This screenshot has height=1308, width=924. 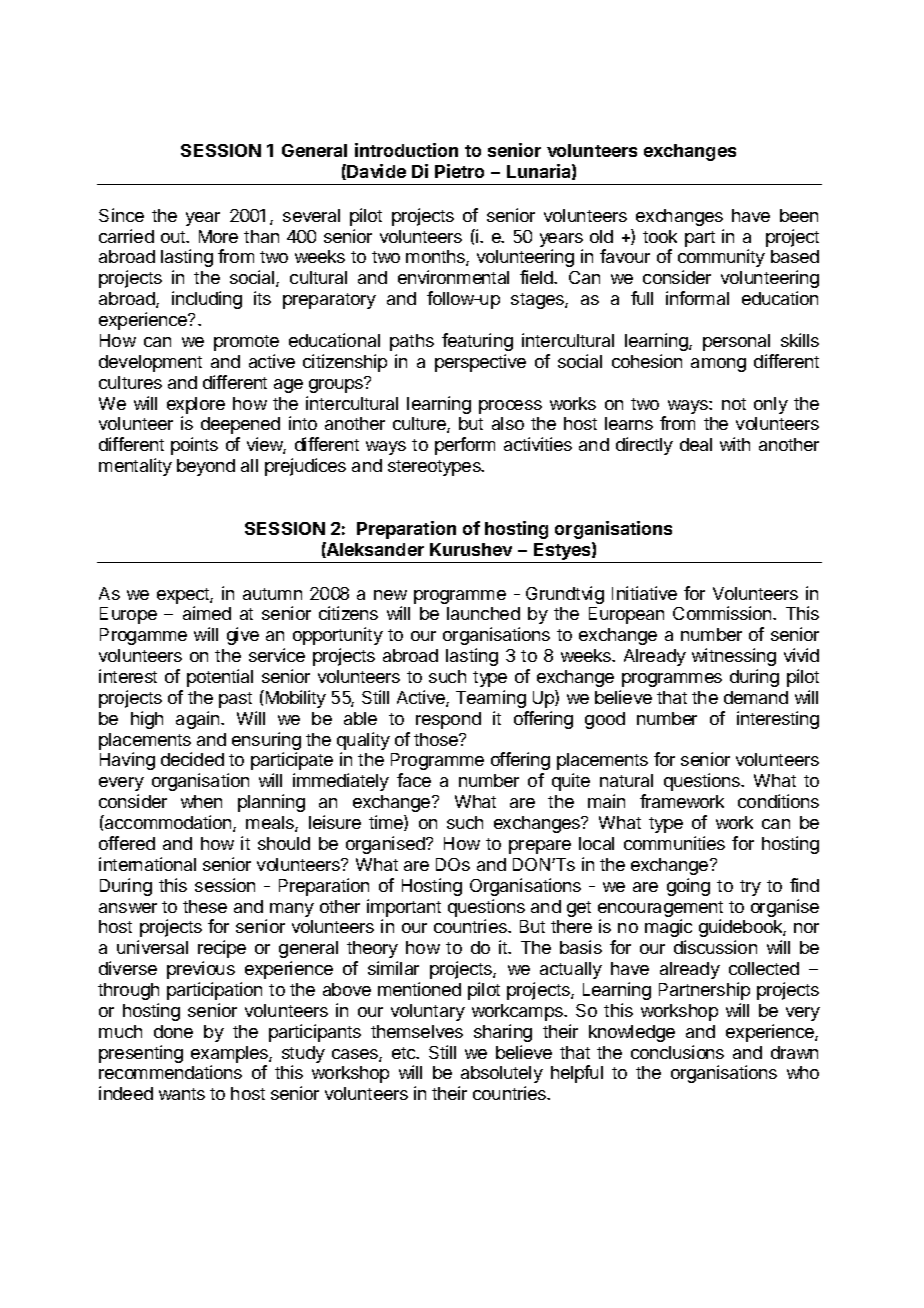 What do you see at coordinates (218, 236) in the screenshot?
I see `More` at bounding box center [218, 236].
